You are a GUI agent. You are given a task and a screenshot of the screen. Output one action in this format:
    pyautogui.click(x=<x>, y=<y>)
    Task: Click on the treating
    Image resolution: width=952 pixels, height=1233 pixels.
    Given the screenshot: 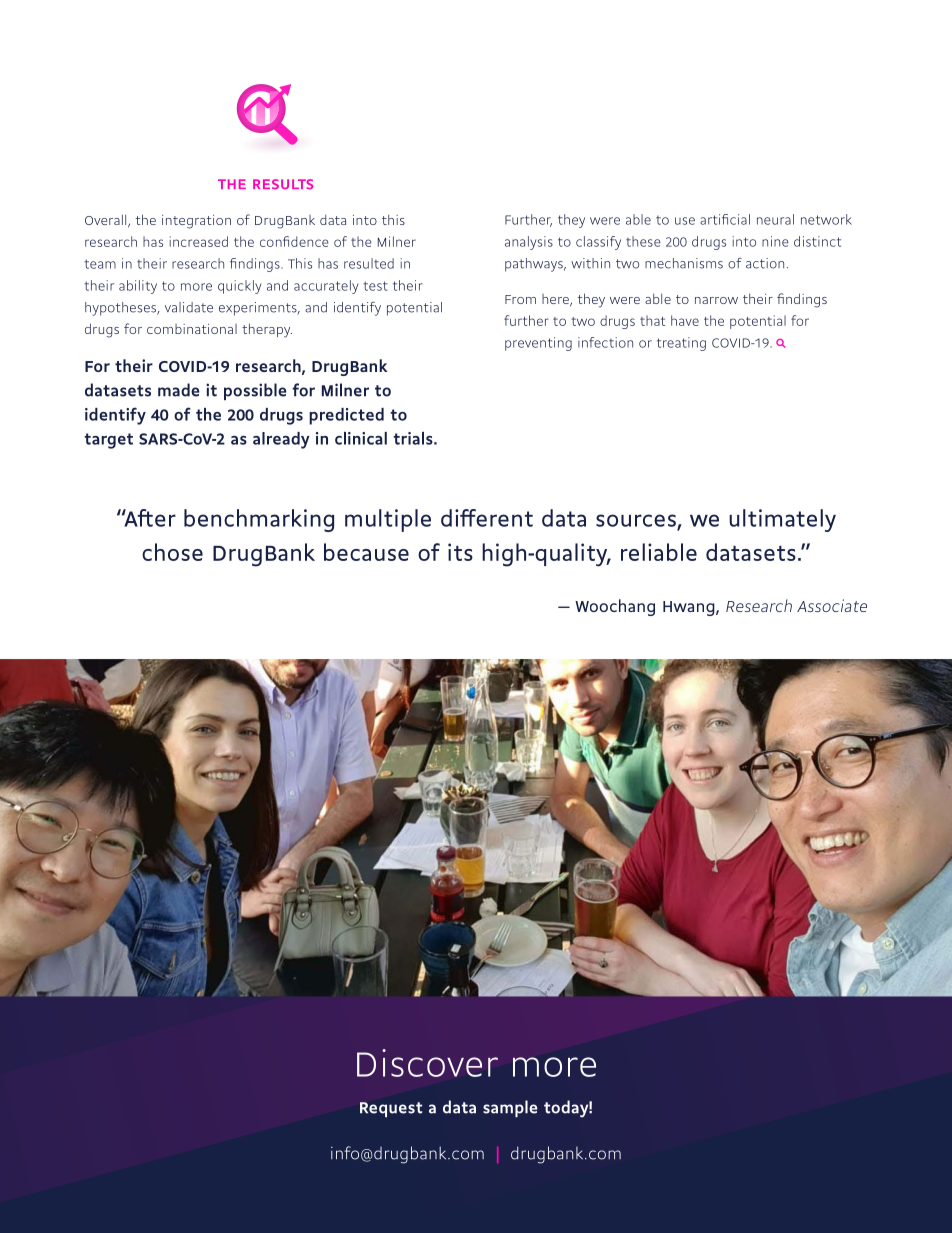 What is the action you would take?
    pyautogui.click(x=681, y=344)
